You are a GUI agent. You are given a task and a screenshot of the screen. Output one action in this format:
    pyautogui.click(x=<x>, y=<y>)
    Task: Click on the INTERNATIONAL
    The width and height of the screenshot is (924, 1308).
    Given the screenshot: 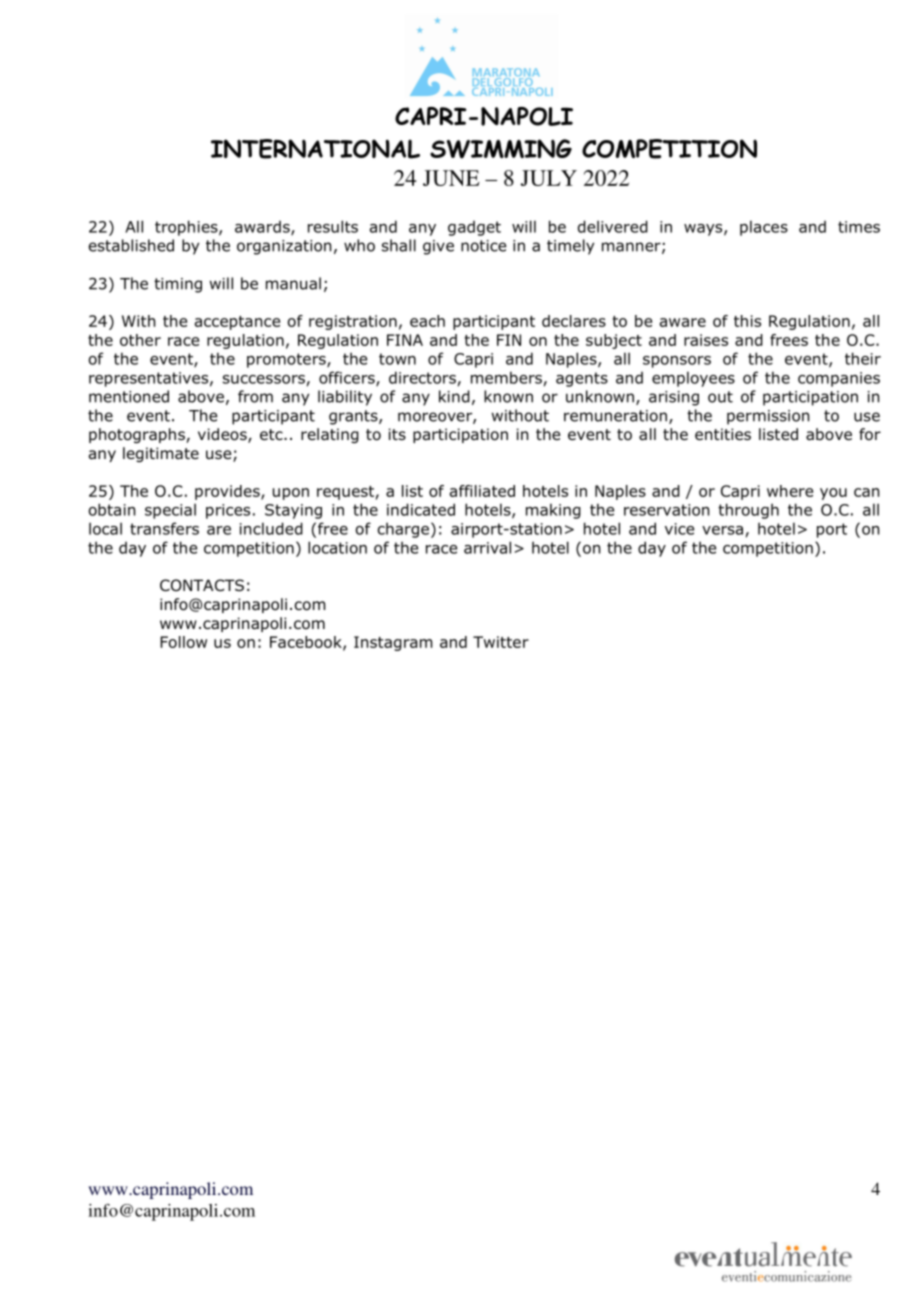 What is the action you would take?
    pyautogui.click(x=315, y=149)
